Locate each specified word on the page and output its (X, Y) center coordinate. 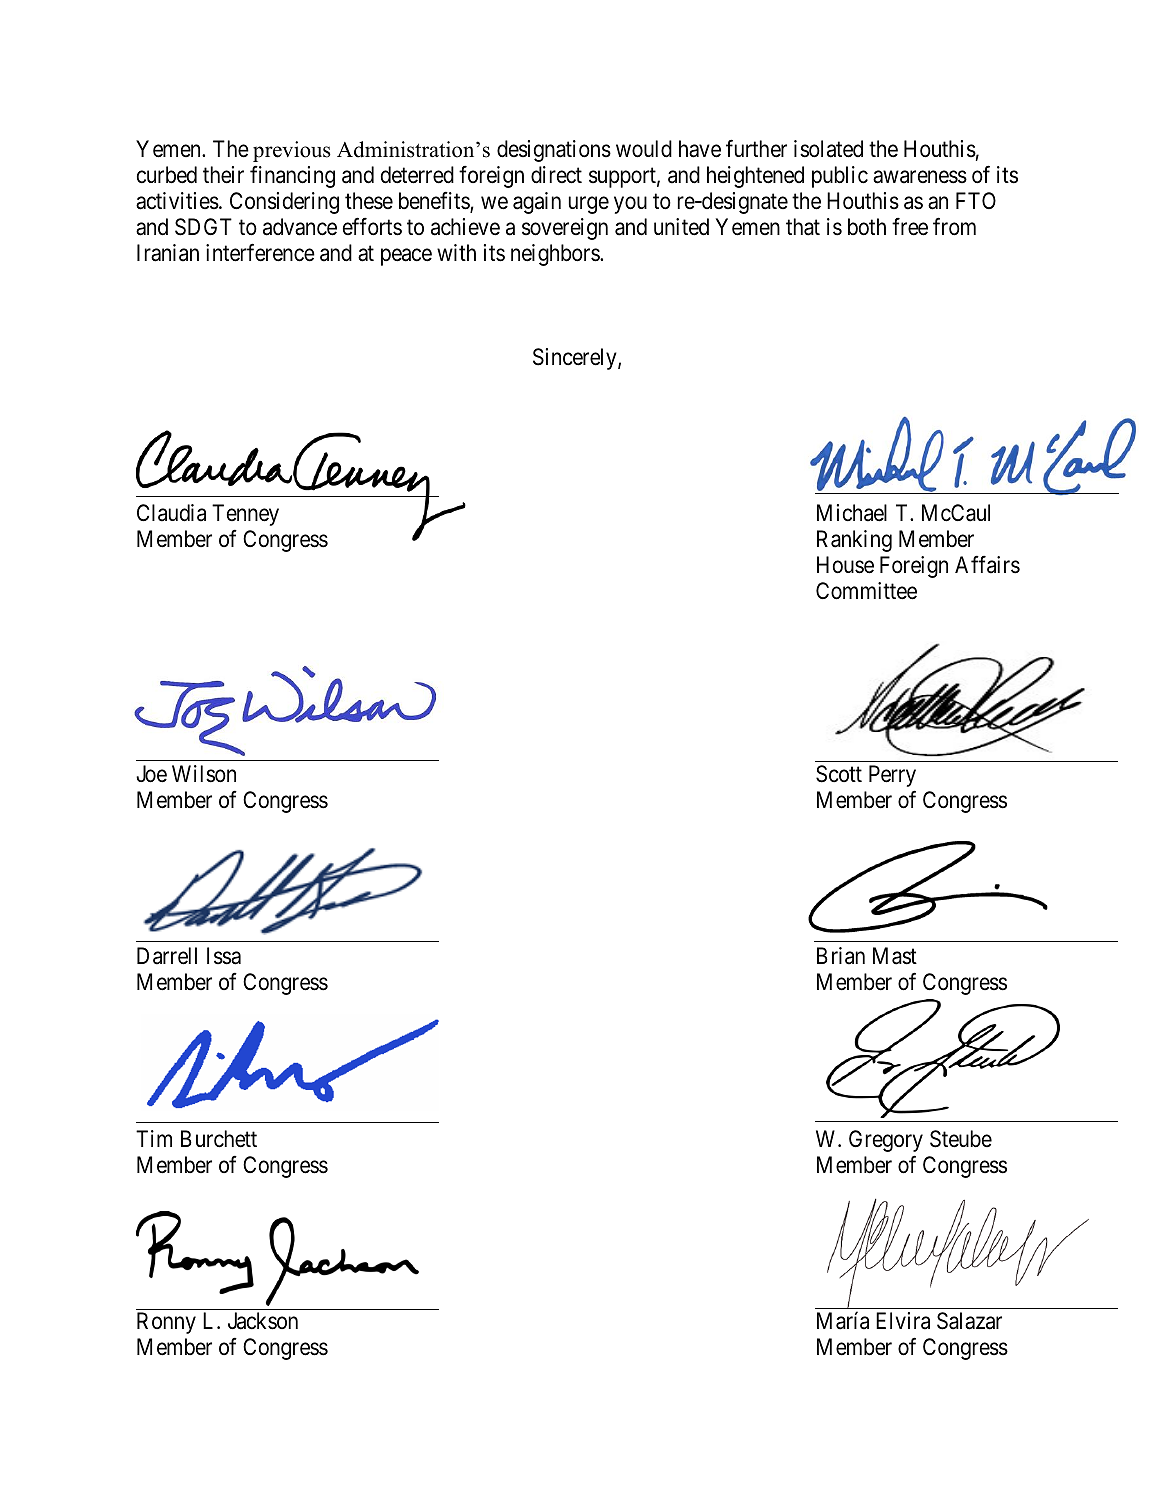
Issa (224, 956)
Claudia (171, 513)
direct (556, 175)
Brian (841, 956)
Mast (895, 956)
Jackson (263, 1321)
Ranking (854, 541)
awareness (920, 177)
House (845, 565)
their (223, 175)
